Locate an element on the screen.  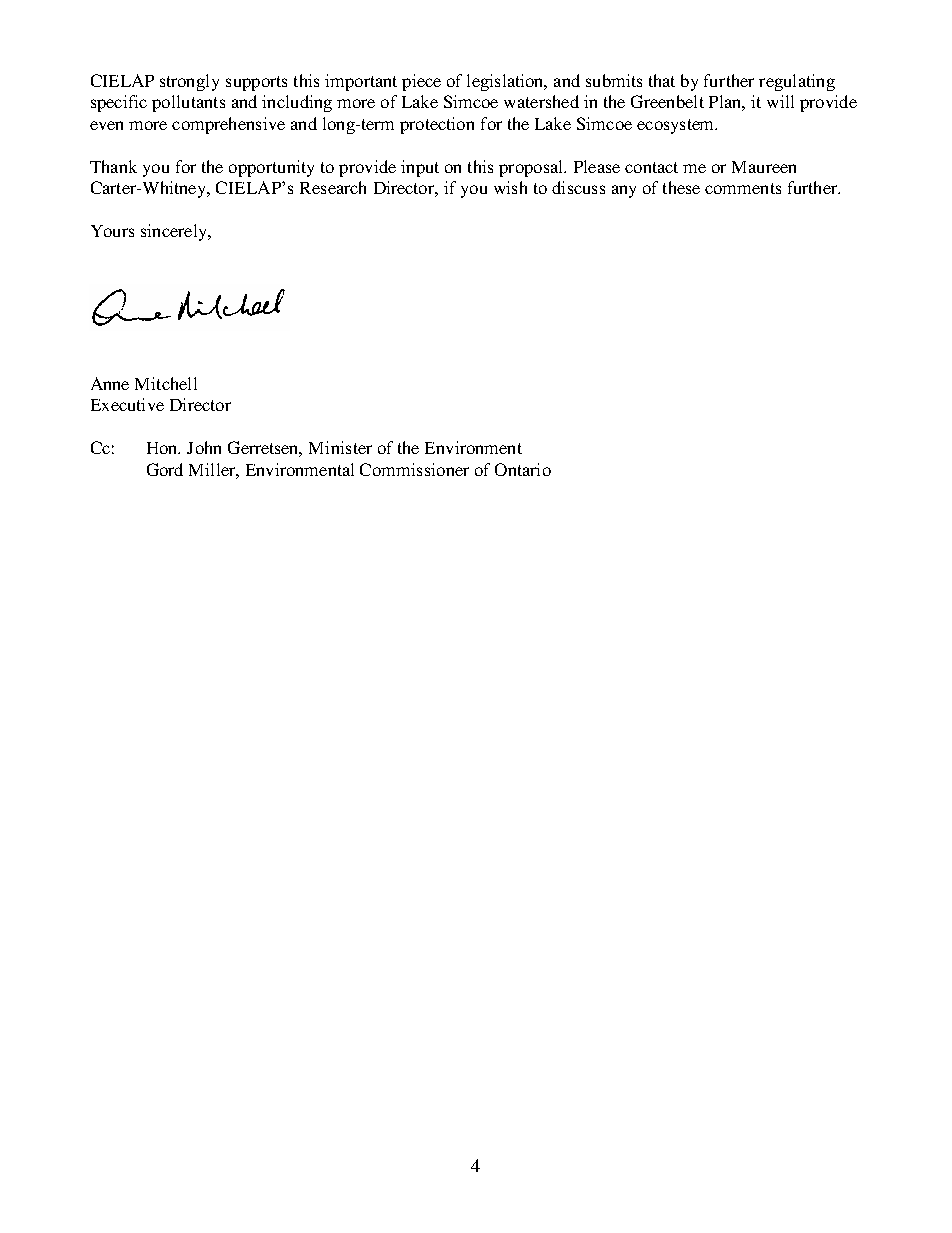
piece is located at coordinates (421, 82).
